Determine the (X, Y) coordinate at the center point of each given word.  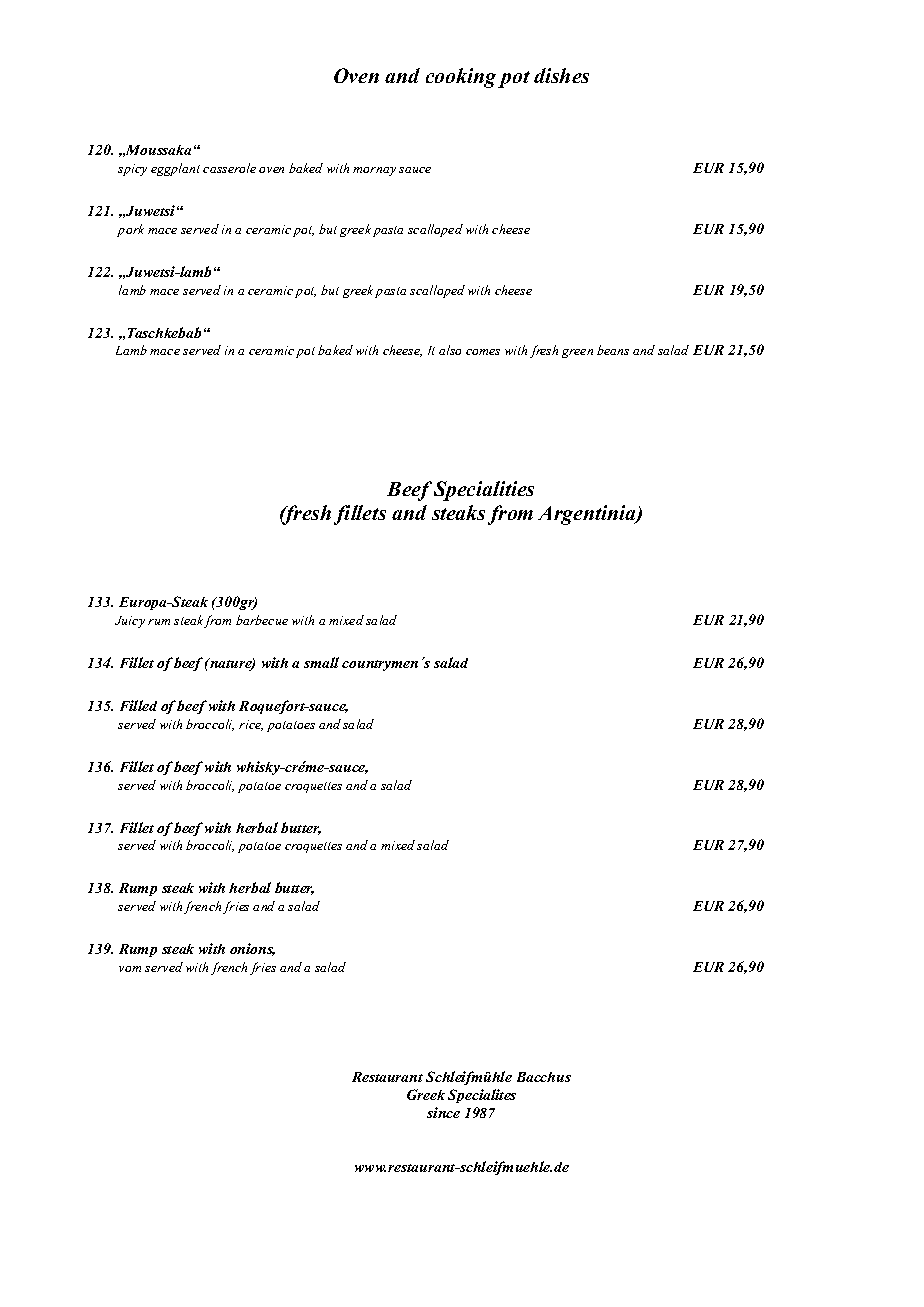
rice (251, 725)
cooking (461, 78)
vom (130, 969)
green (577, 353)
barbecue (262, 620)
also (450, 350)
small (321, 662)
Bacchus (544, 1077)
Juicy (130, 622)
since (443, 1112)
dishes (561, 75)
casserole (229, 168)
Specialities (484, 491)
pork (130, 230)
